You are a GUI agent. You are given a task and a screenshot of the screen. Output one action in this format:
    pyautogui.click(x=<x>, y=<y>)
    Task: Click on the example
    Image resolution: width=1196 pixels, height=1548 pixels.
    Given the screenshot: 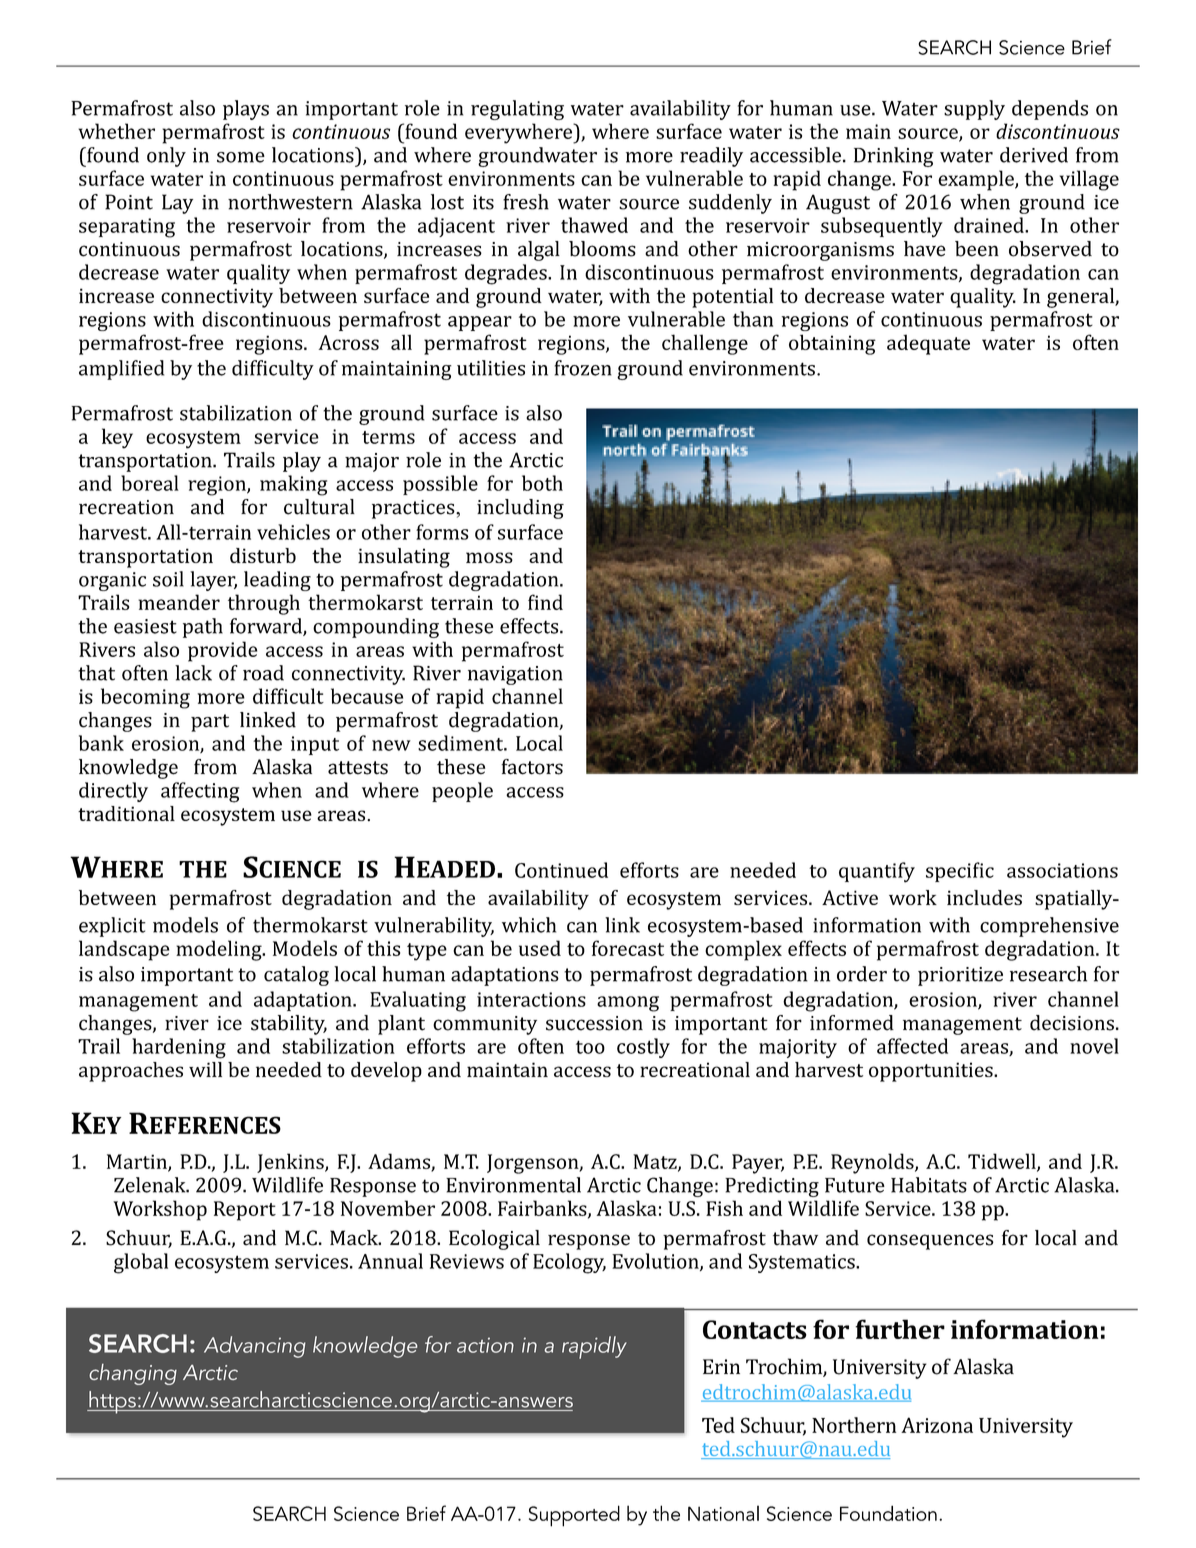 What is the action you would take?
    pyautogui.click(x=977, y=180)
